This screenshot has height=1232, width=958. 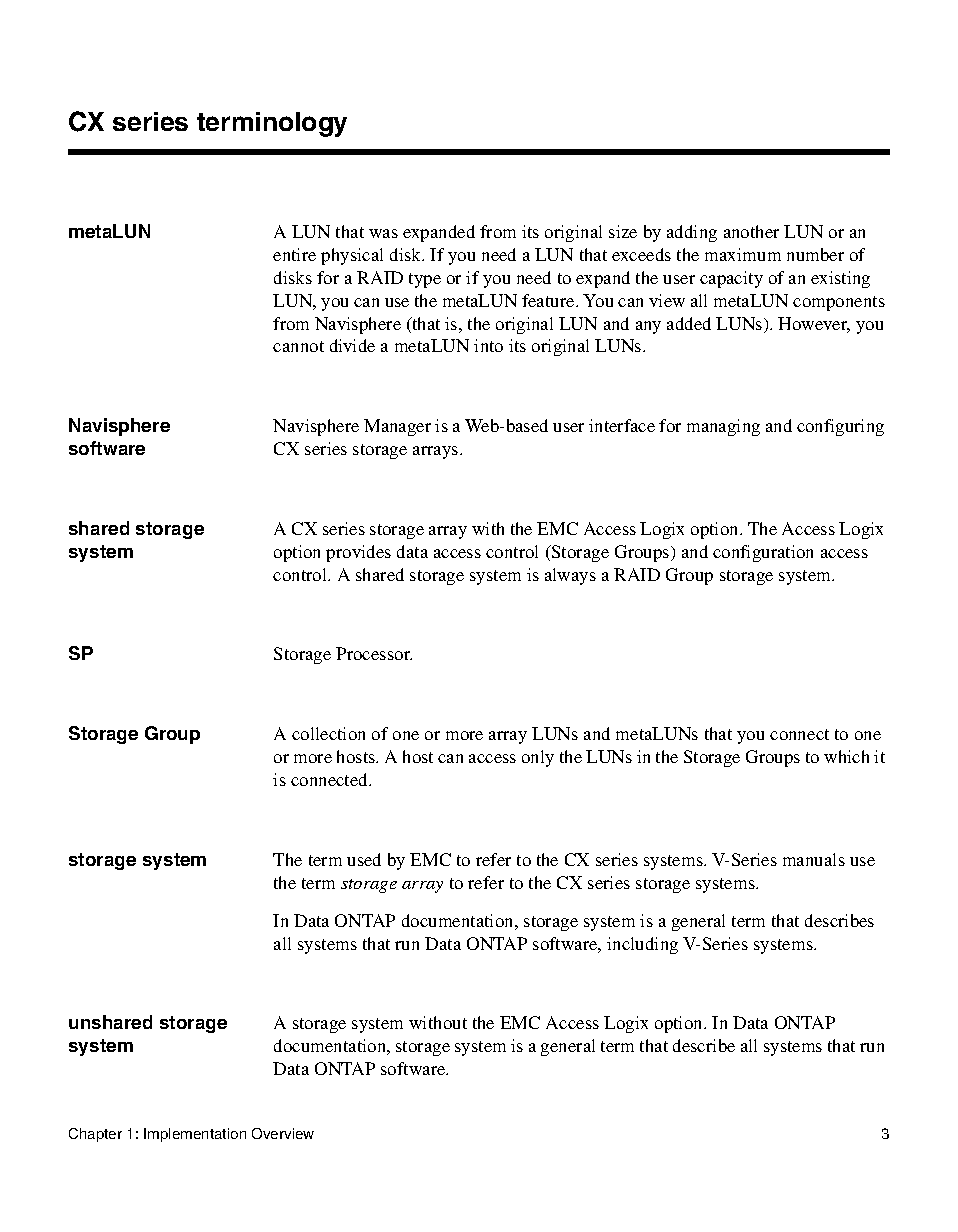 I want to click on configuration, so click(x=763, y=553).
